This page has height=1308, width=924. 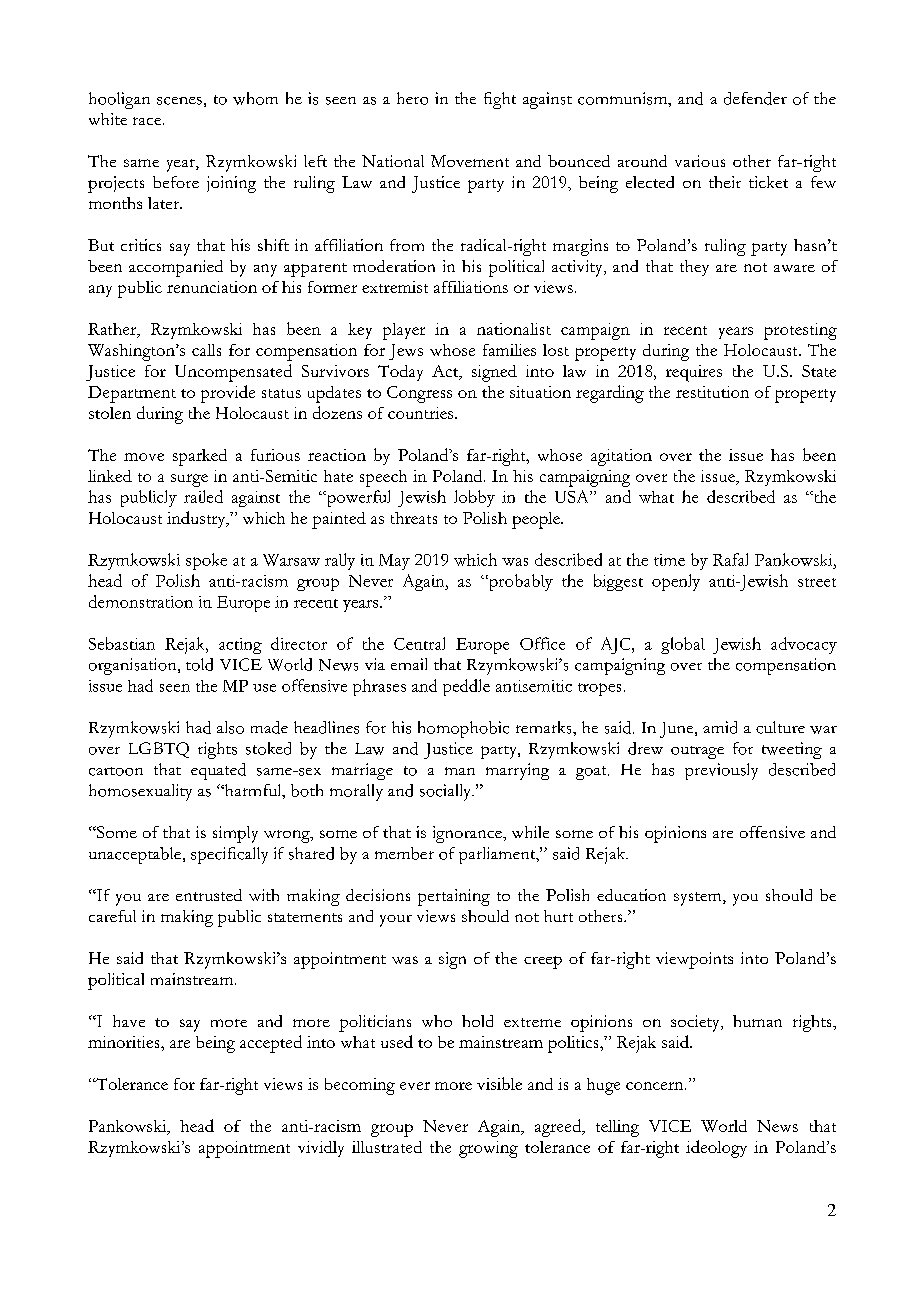 I want to click on lobby, so click(x=474, y=498).
